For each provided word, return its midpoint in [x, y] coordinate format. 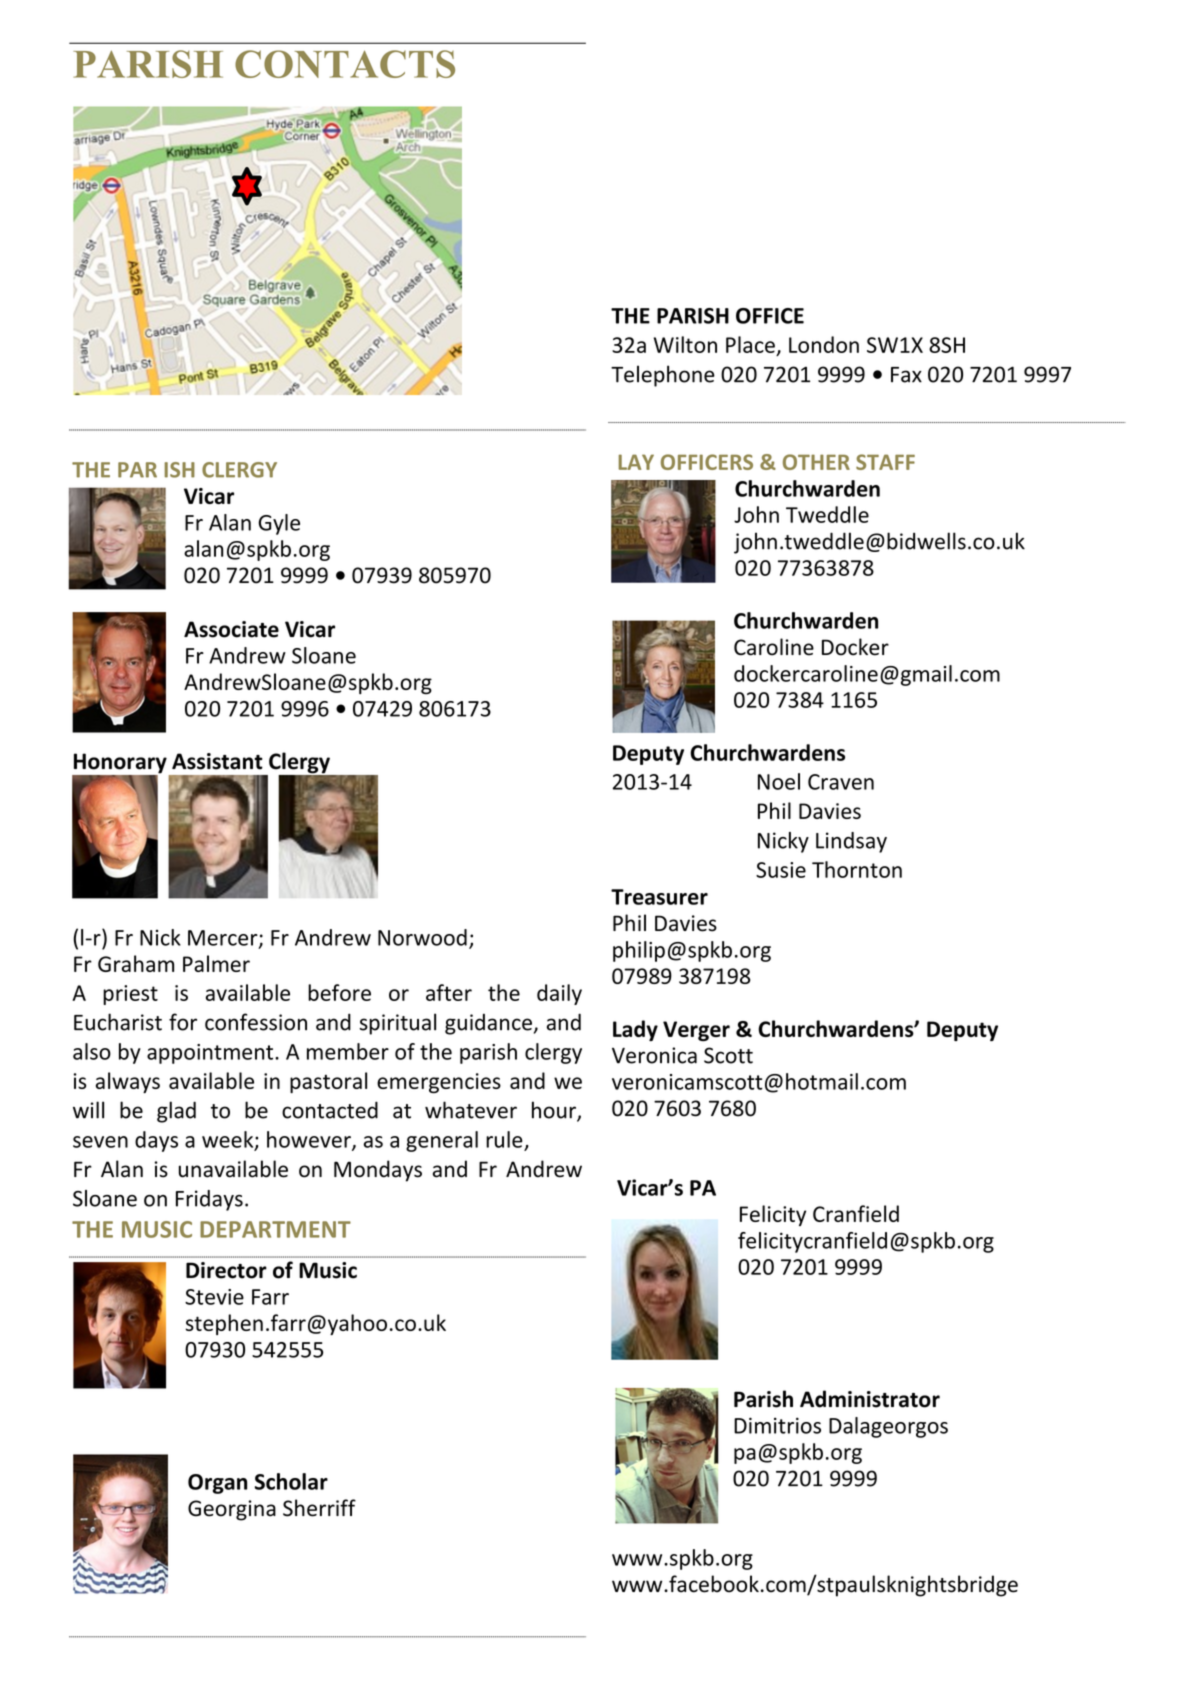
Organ [217, 1484]
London [824, 344]
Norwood [422, 937]
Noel [779, 781]
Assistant [217, 761]
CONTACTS [345, 64]
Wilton [685, 344]
